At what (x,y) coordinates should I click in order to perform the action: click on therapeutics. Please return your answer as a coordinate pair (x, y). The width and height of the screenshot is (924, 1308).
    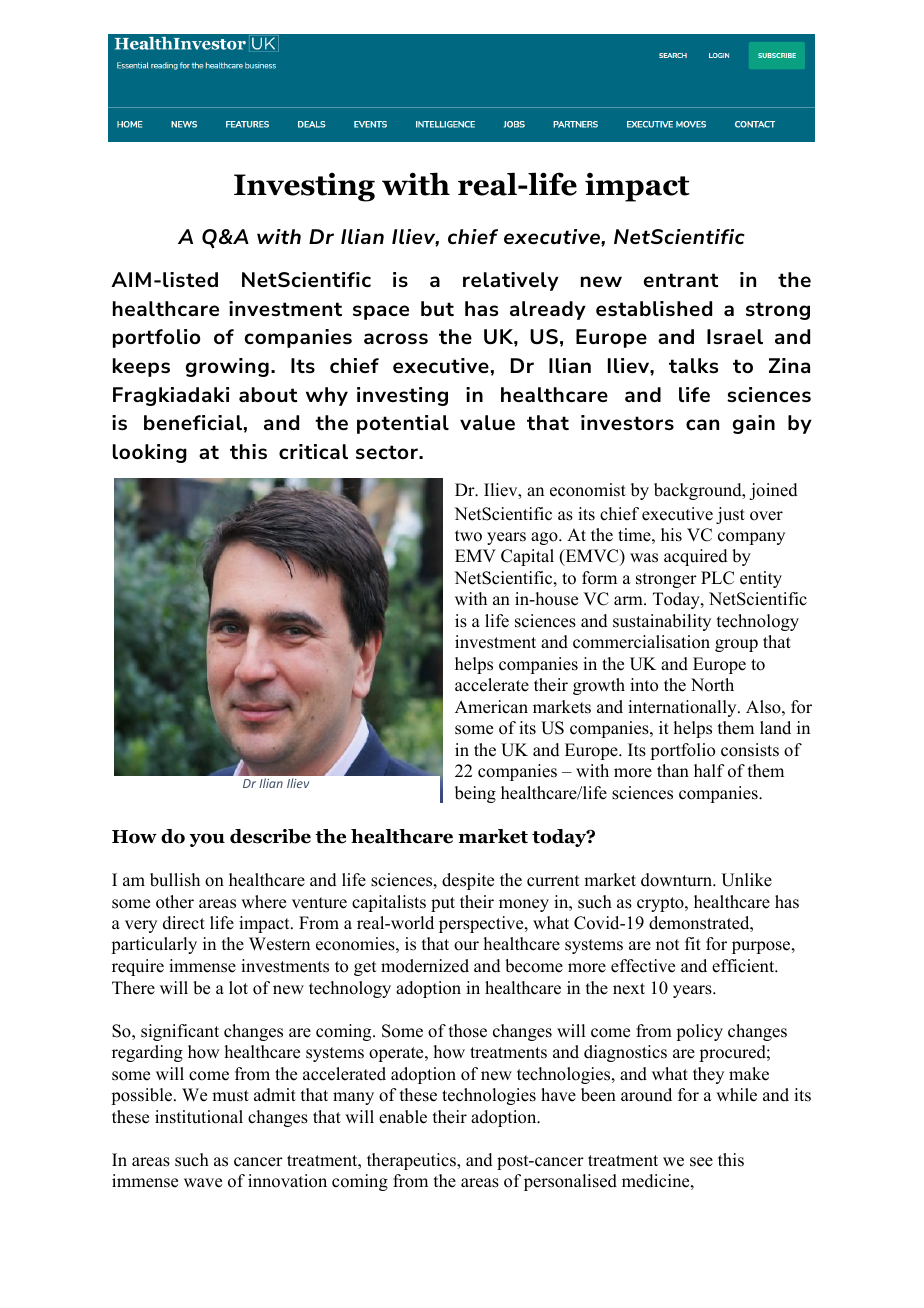
    Looking at the image, I should click on (412, 1161).
